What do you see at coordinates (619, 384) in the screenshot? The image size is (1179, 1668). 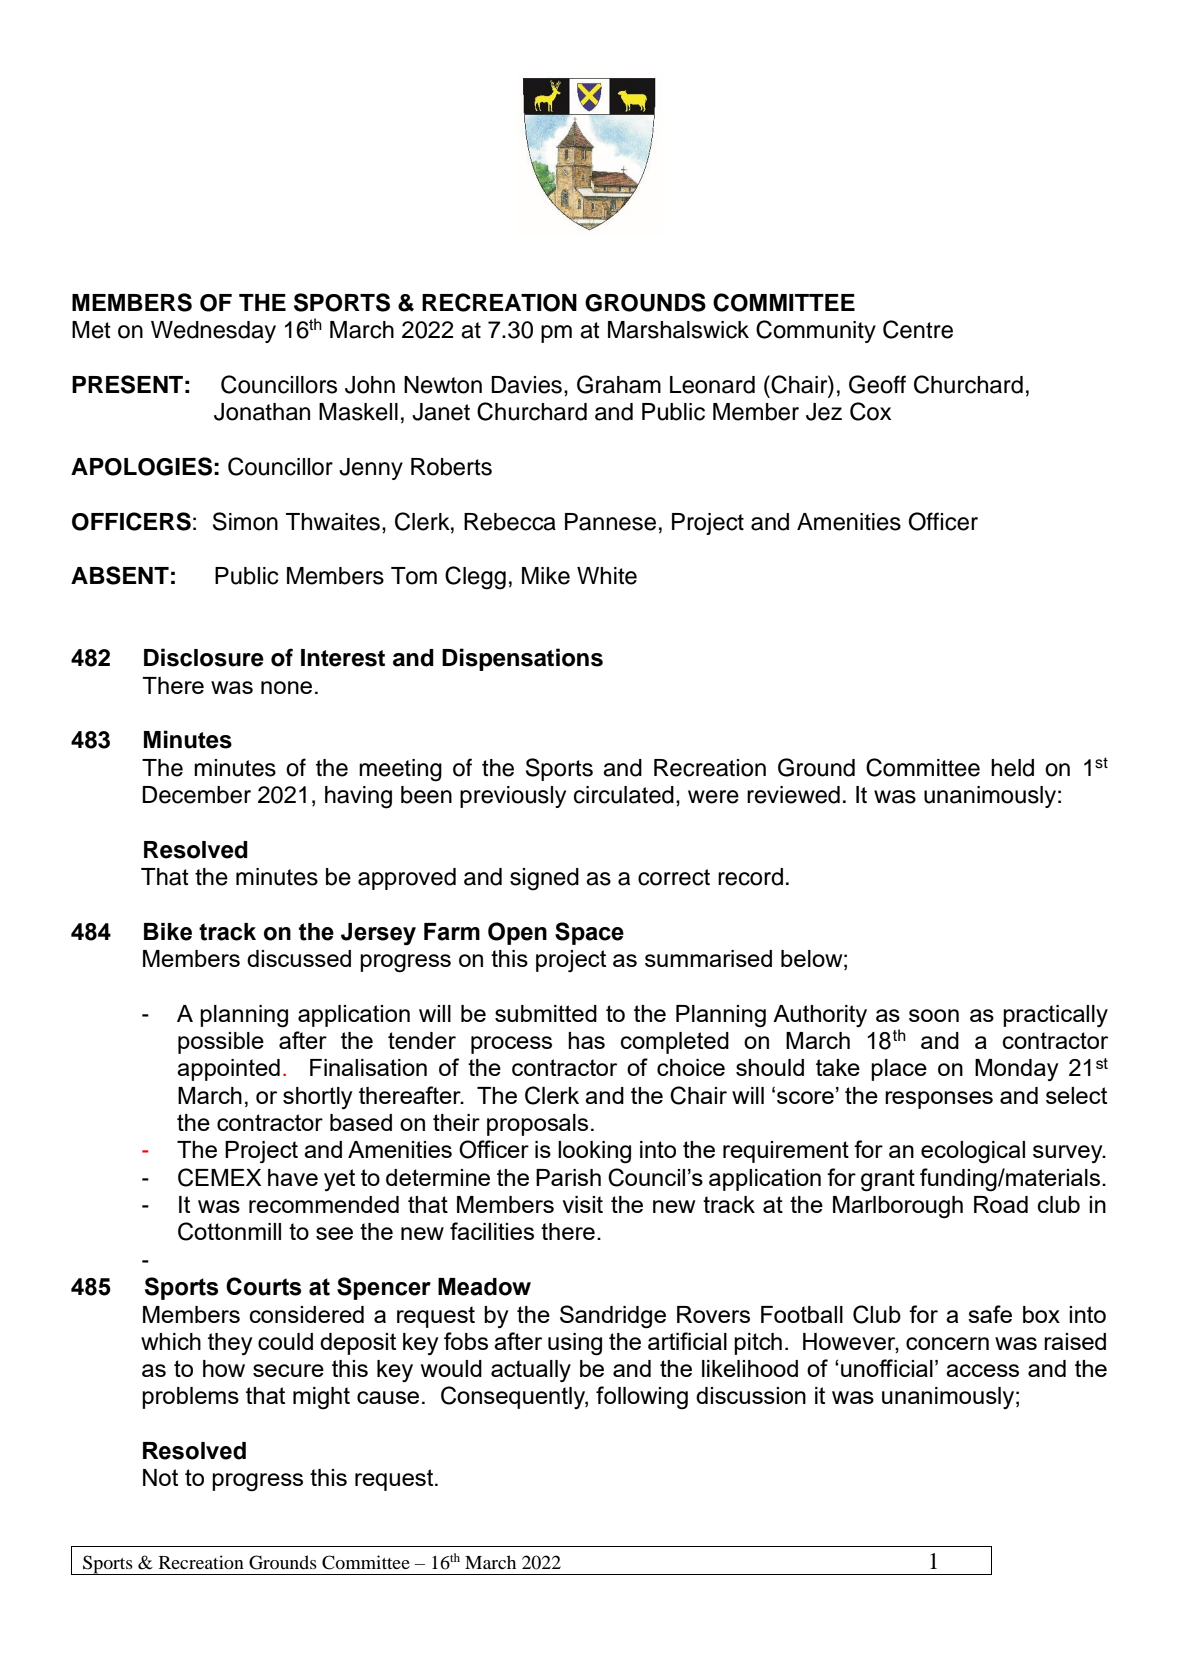 I see `Graham` at bounding box center [619, 384].
